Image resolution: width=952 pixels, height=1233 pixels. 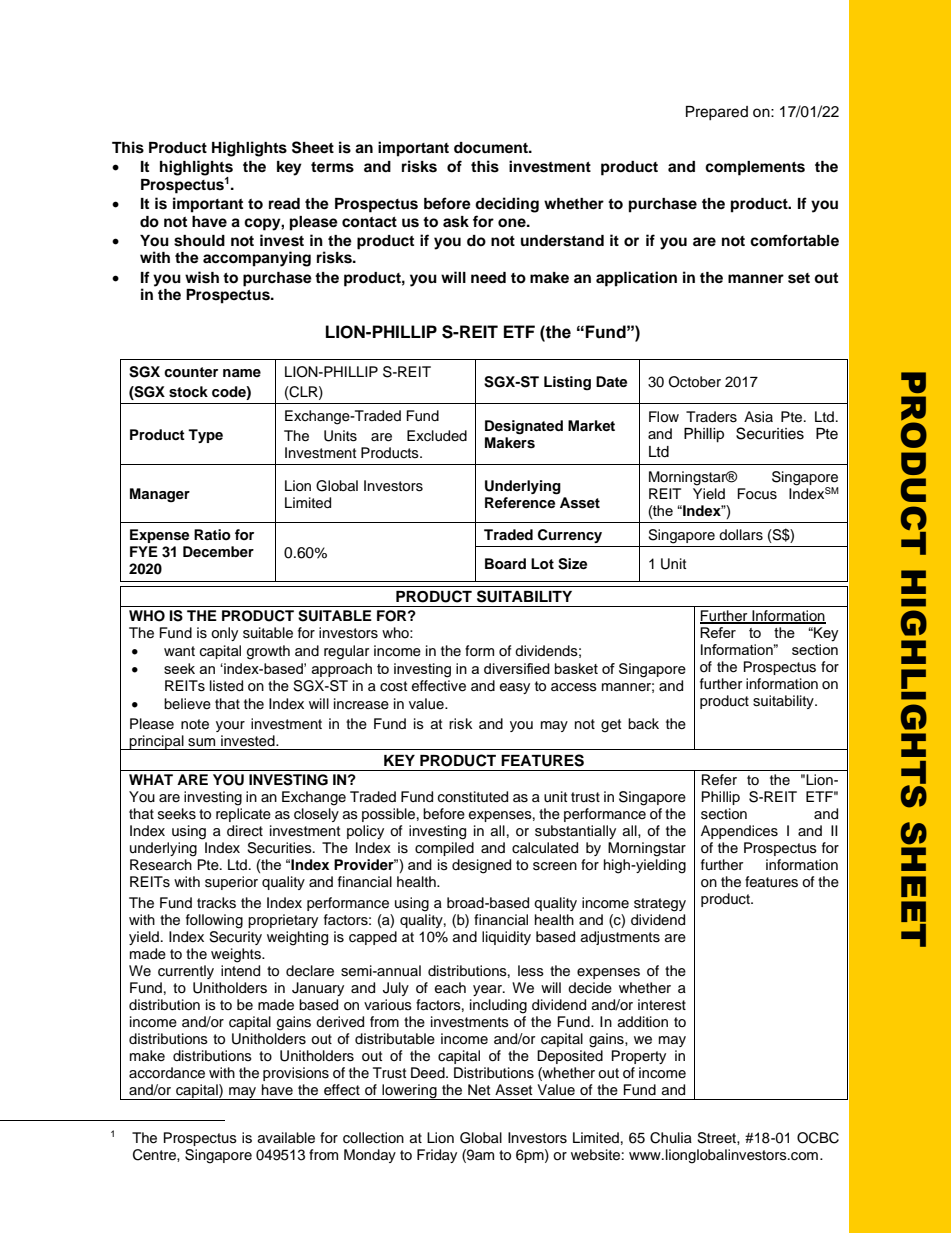 What do you see at coordinates (757, 494) in the image?
I see `Focus` at bounding box center [757, 494].
